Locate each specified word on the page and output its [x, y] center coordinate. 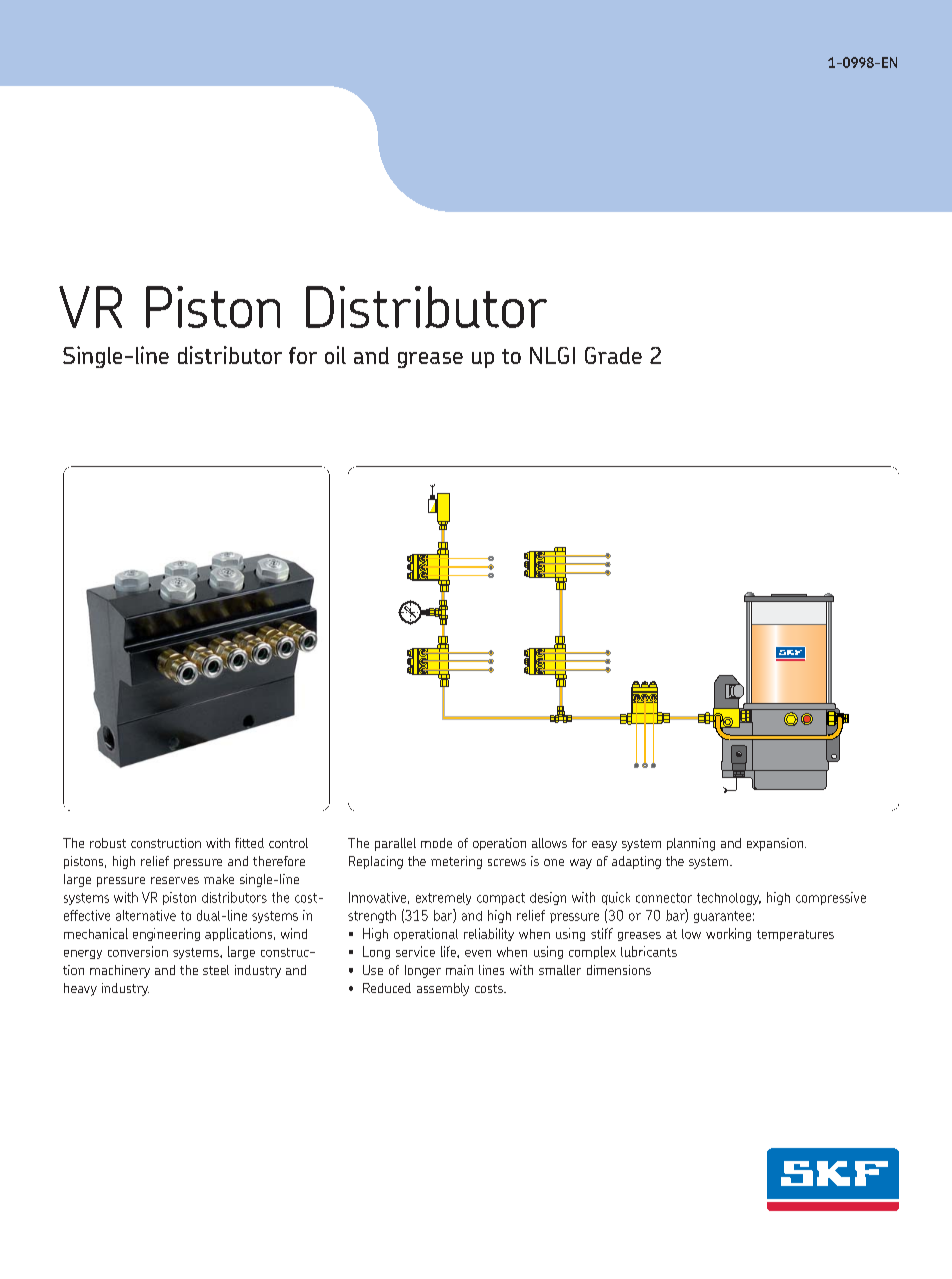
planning [691, 844]
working [728, 934]
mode [436, 843]
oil [335, 355]
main [459, 970]
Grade [613, 355]
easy [604, 846]
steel [216, 970]
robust [108, 843]
